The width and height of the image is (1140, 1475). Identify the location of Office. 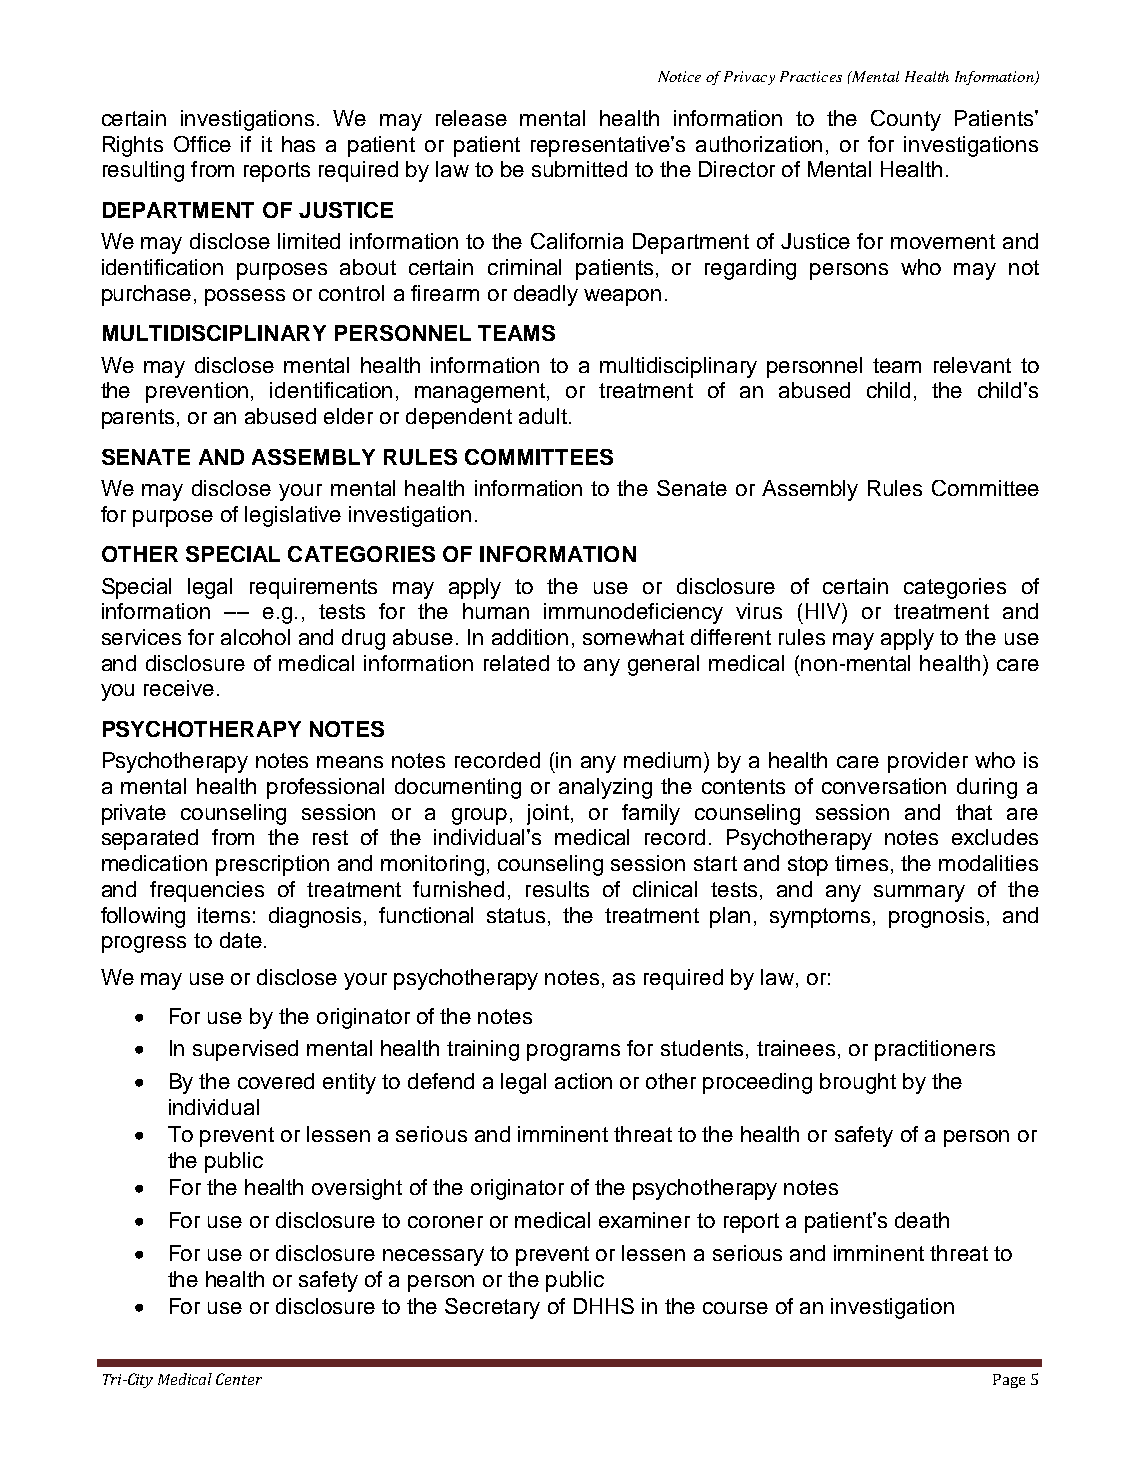
(202, 144).
